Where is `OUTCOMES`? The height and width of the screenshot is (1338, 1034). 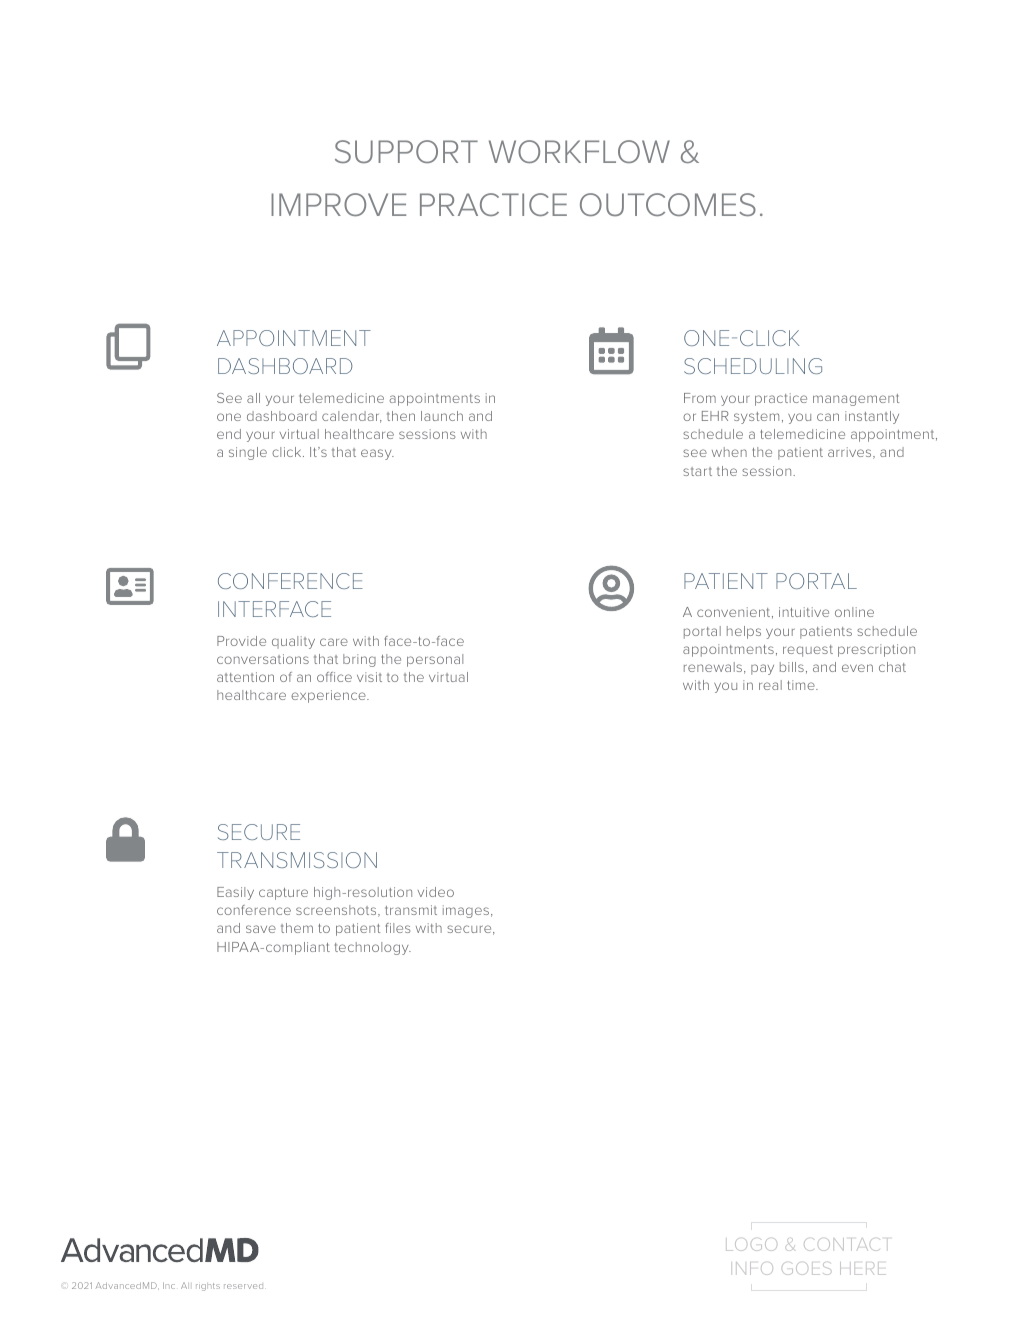
OUTCOMES is located at coordinates (668, 204).
